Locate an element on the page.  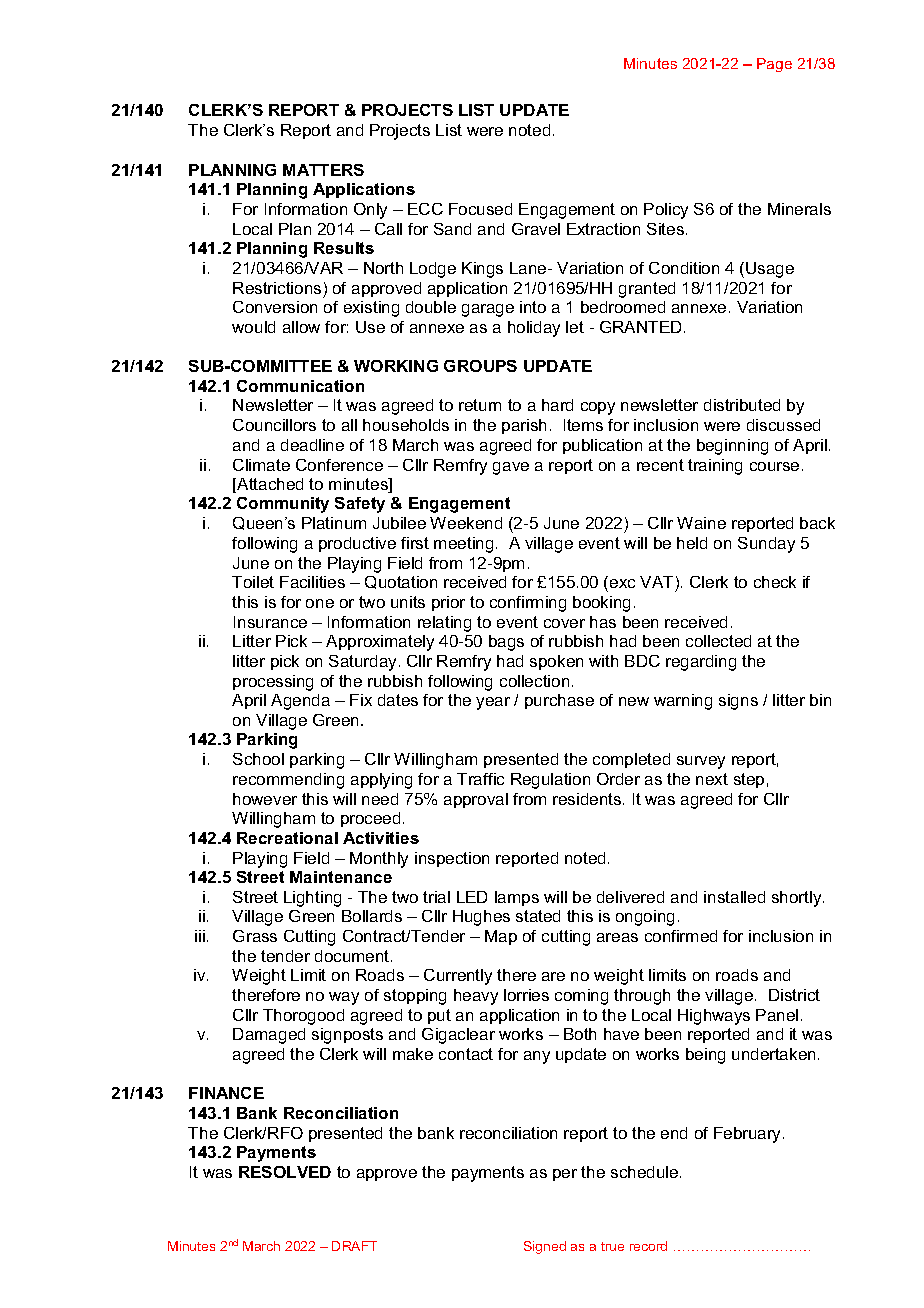
Focused is located at coordinates (480, 209).
